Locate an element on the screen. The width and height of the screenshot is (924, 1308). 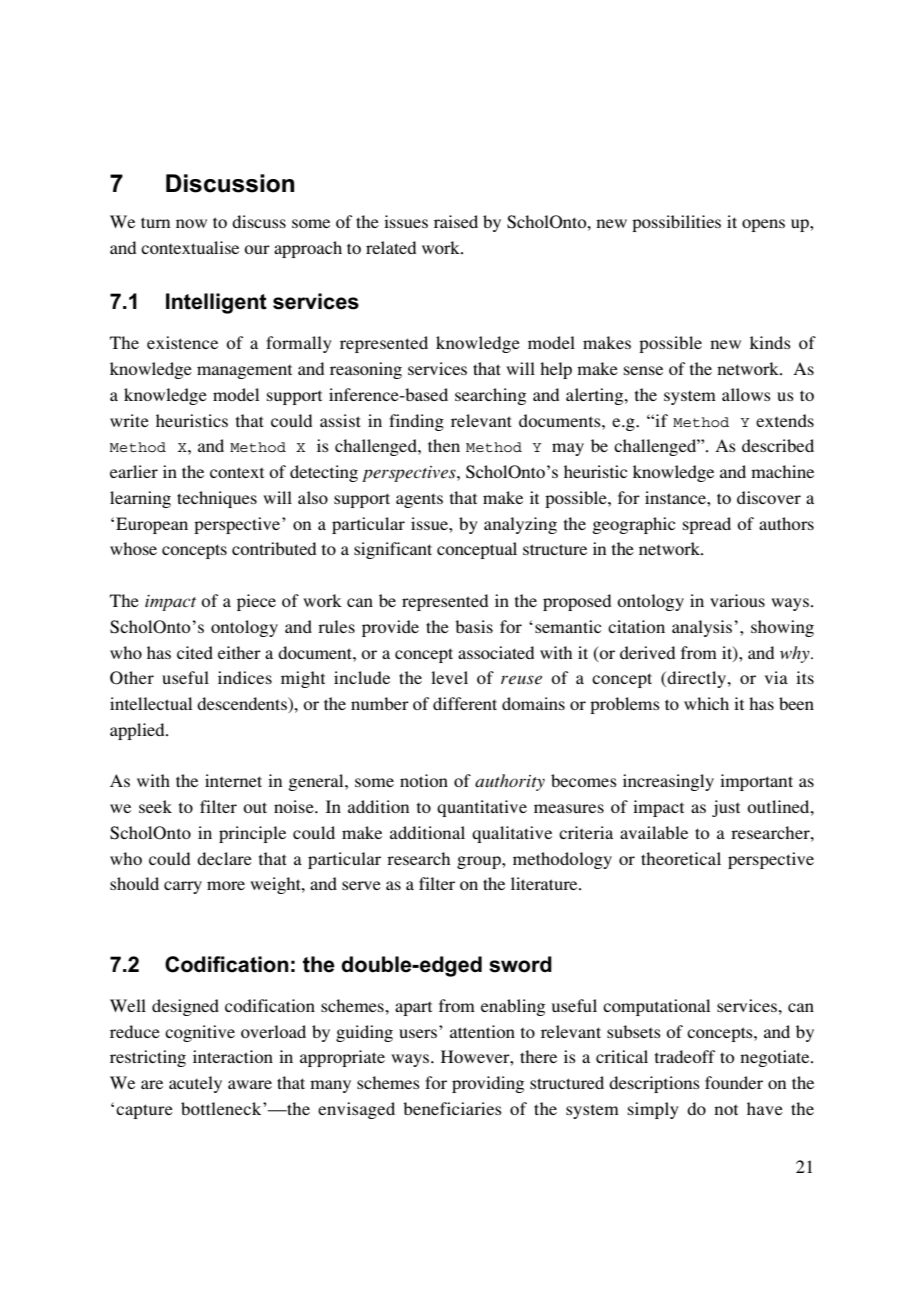
directly is located at coordinates (697, 679).
